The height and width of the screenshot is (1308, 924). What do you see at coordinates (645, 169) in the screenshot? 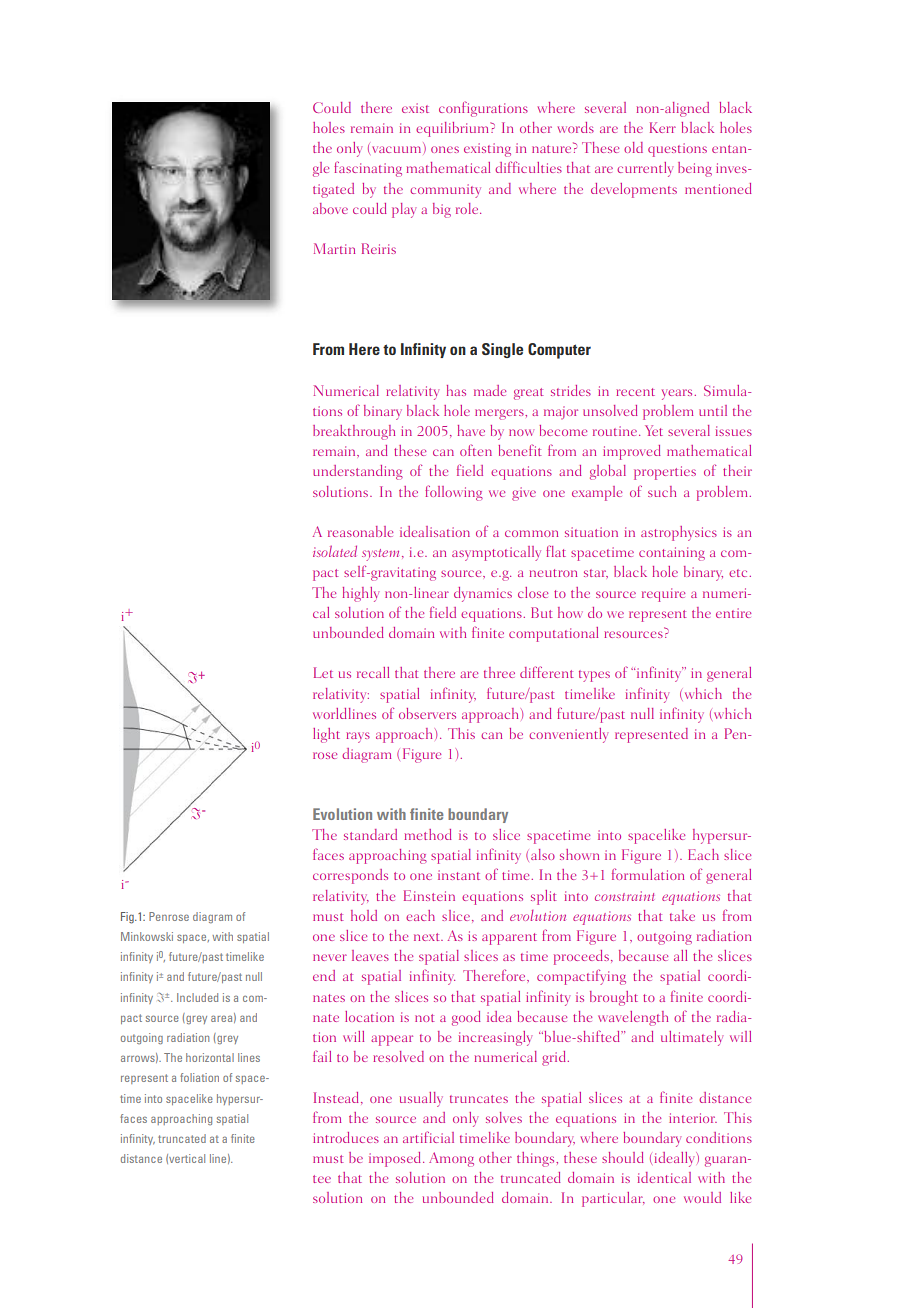
I see `currently` at bounding box center [645, 169].
